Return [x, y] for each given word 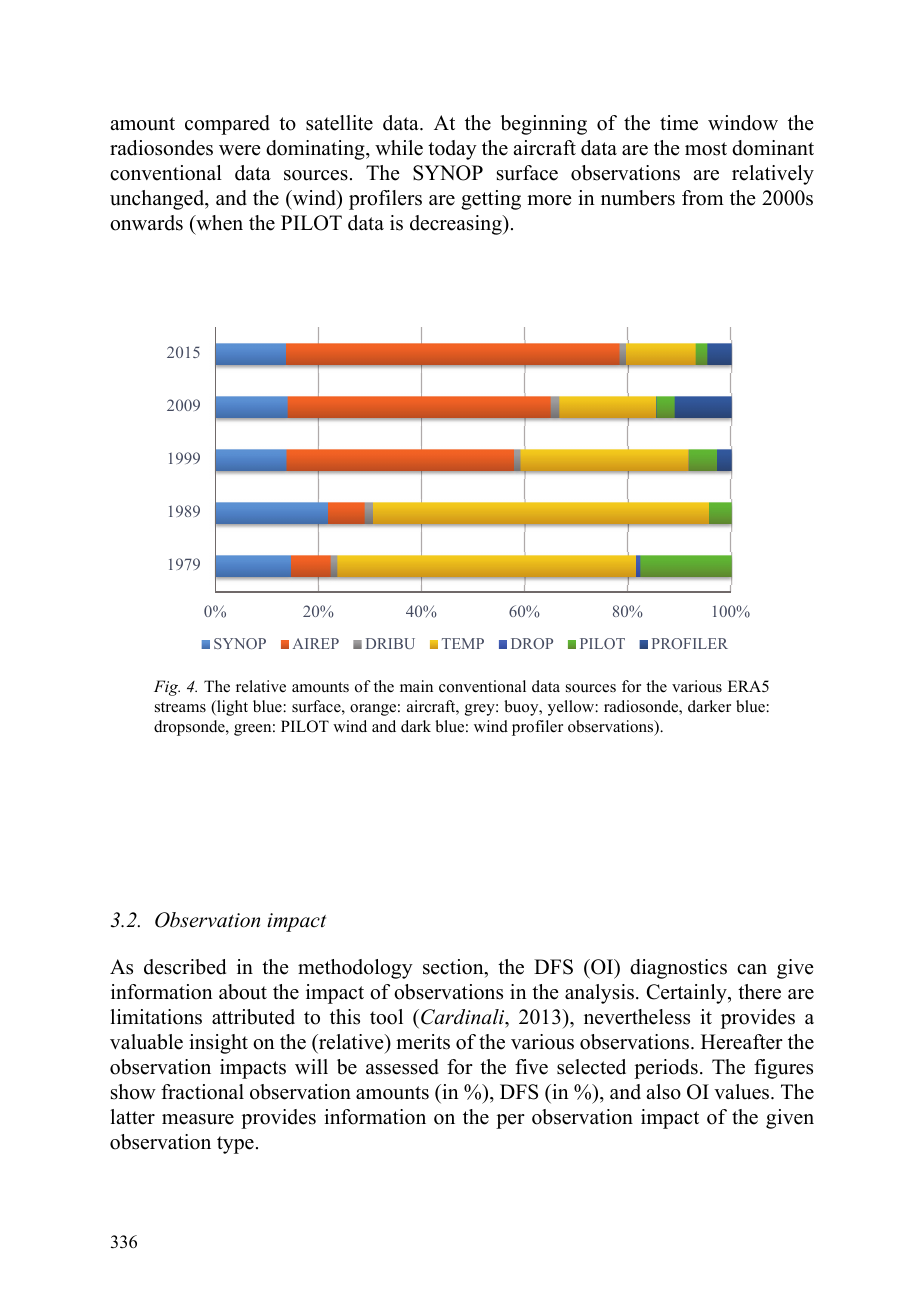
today [452, 150]
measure [198, 1119]
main [416, 686]
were [240, 150]
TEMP [463, 643]
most [706, 149]
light [231, 708]
